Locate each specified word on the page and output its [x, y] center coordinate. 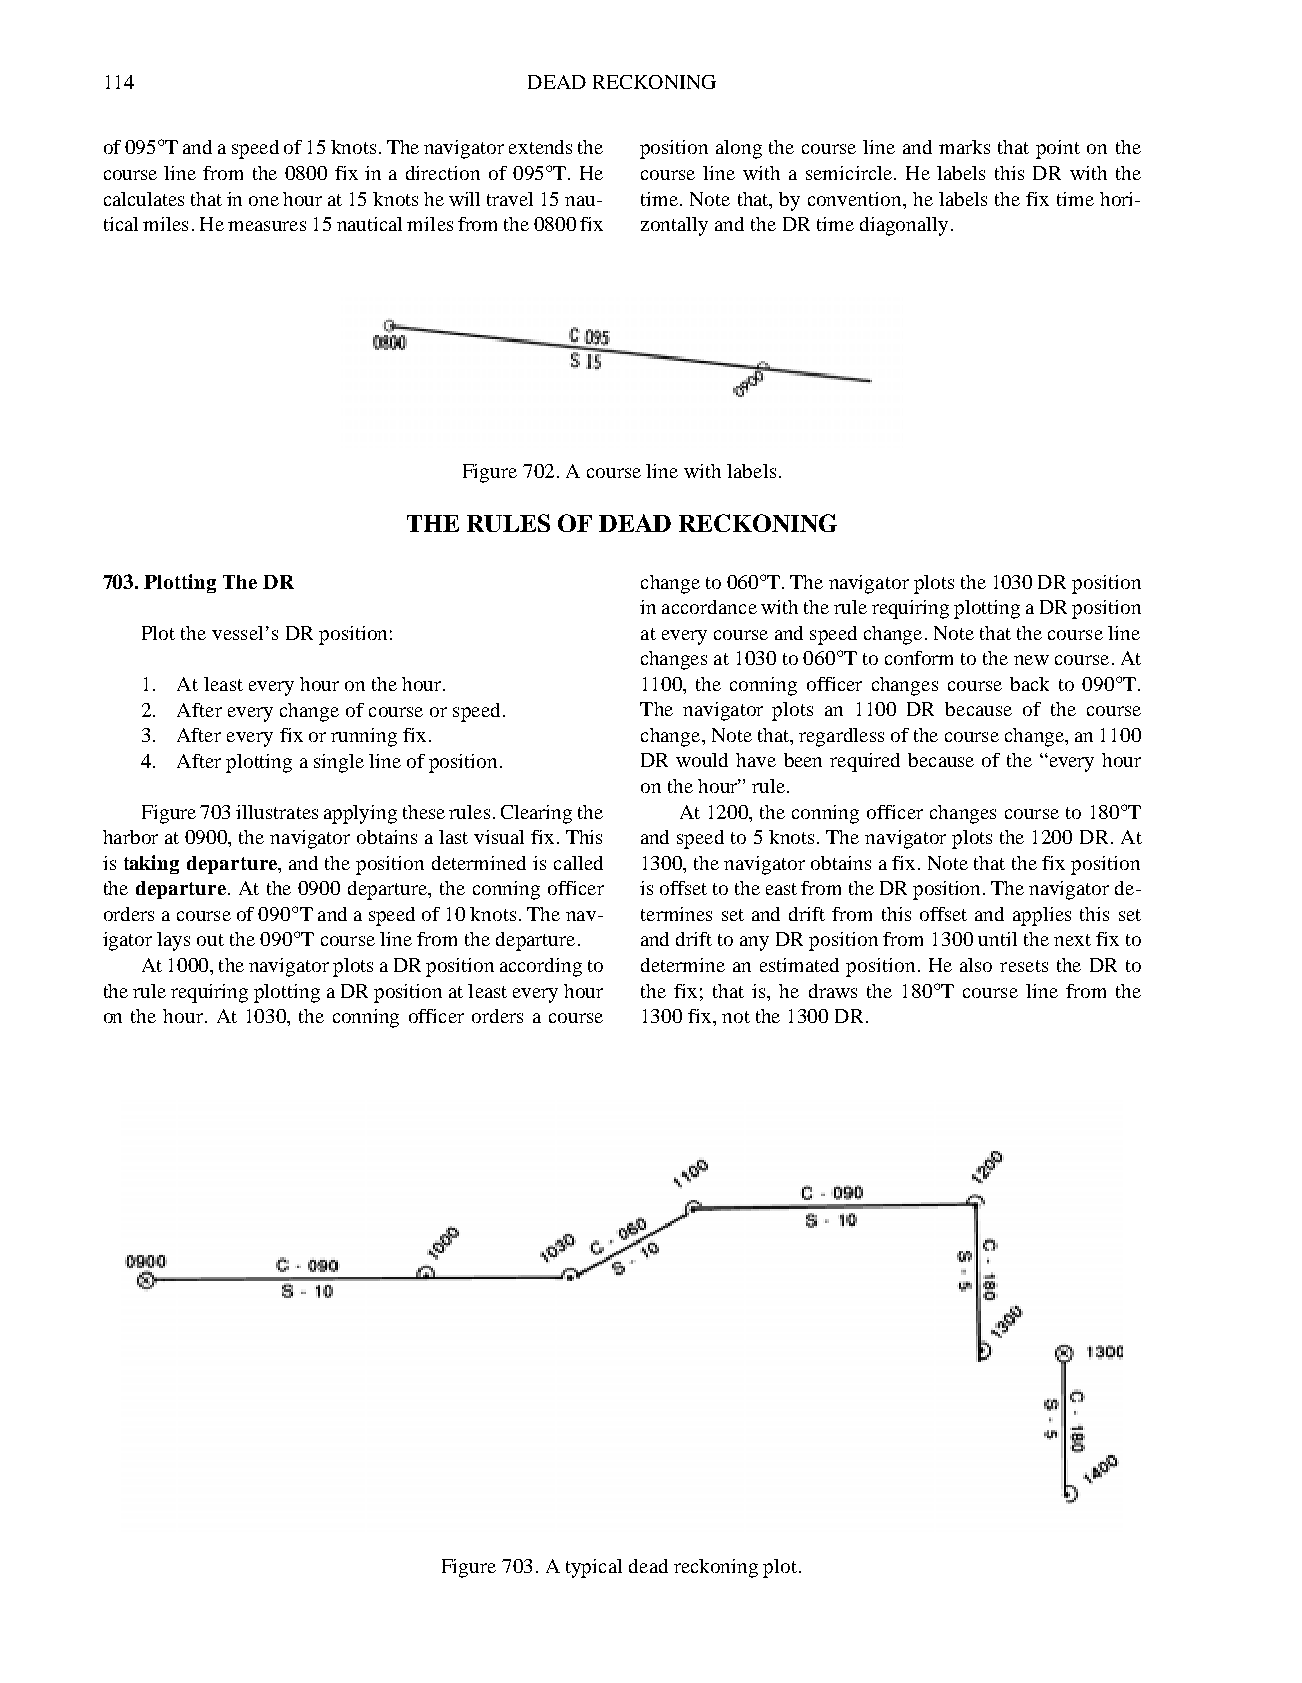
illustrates [277, 812]
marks [964, 147]
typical [594, 1568]
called [578, 863]
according [541, 967]
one [264, 201]
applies [1042, 916]
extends [540, 147]
